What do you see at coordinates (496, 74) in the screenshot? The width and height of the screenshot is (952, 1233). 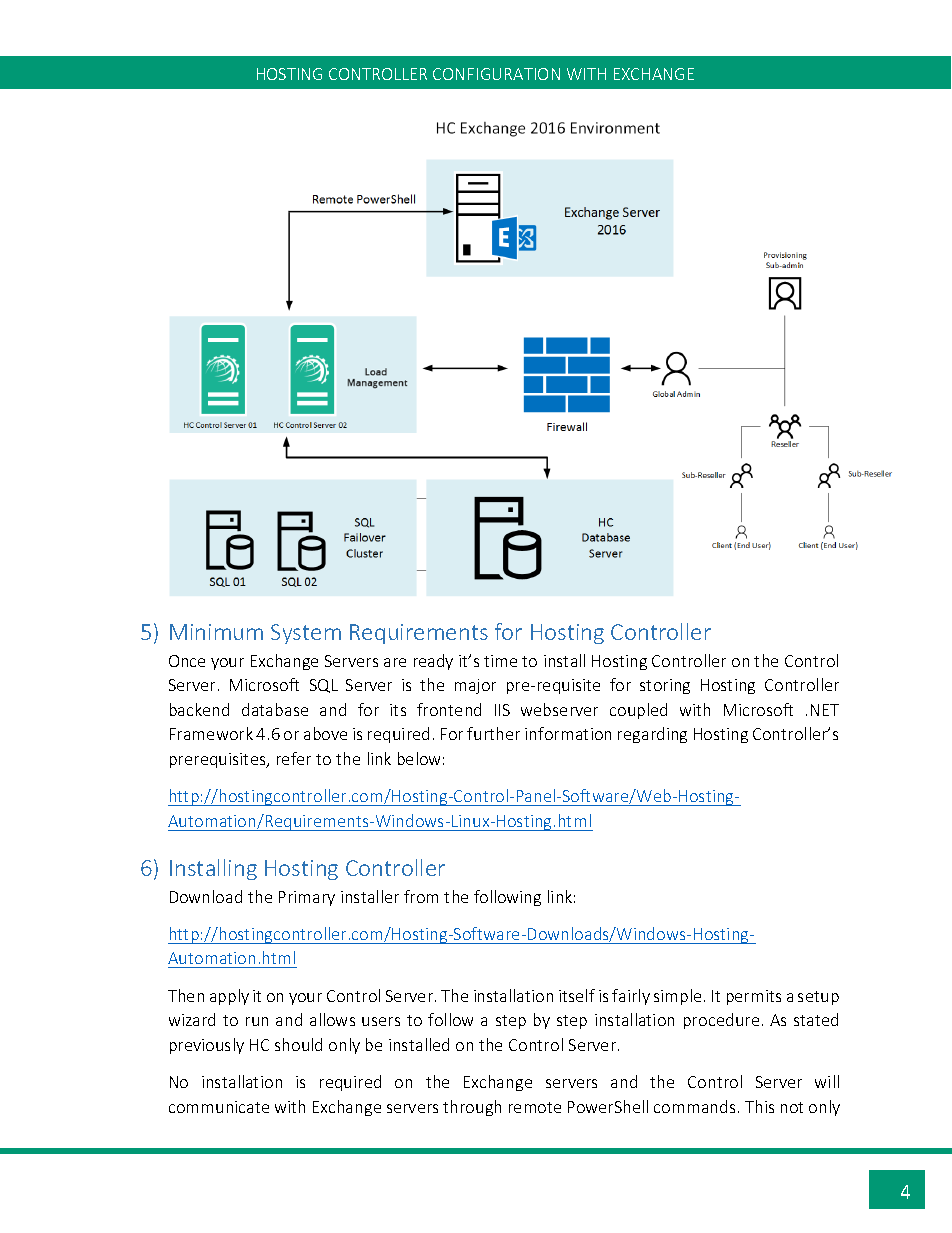 I see `CONFIGURATION` at bounding box center [496, 74].
